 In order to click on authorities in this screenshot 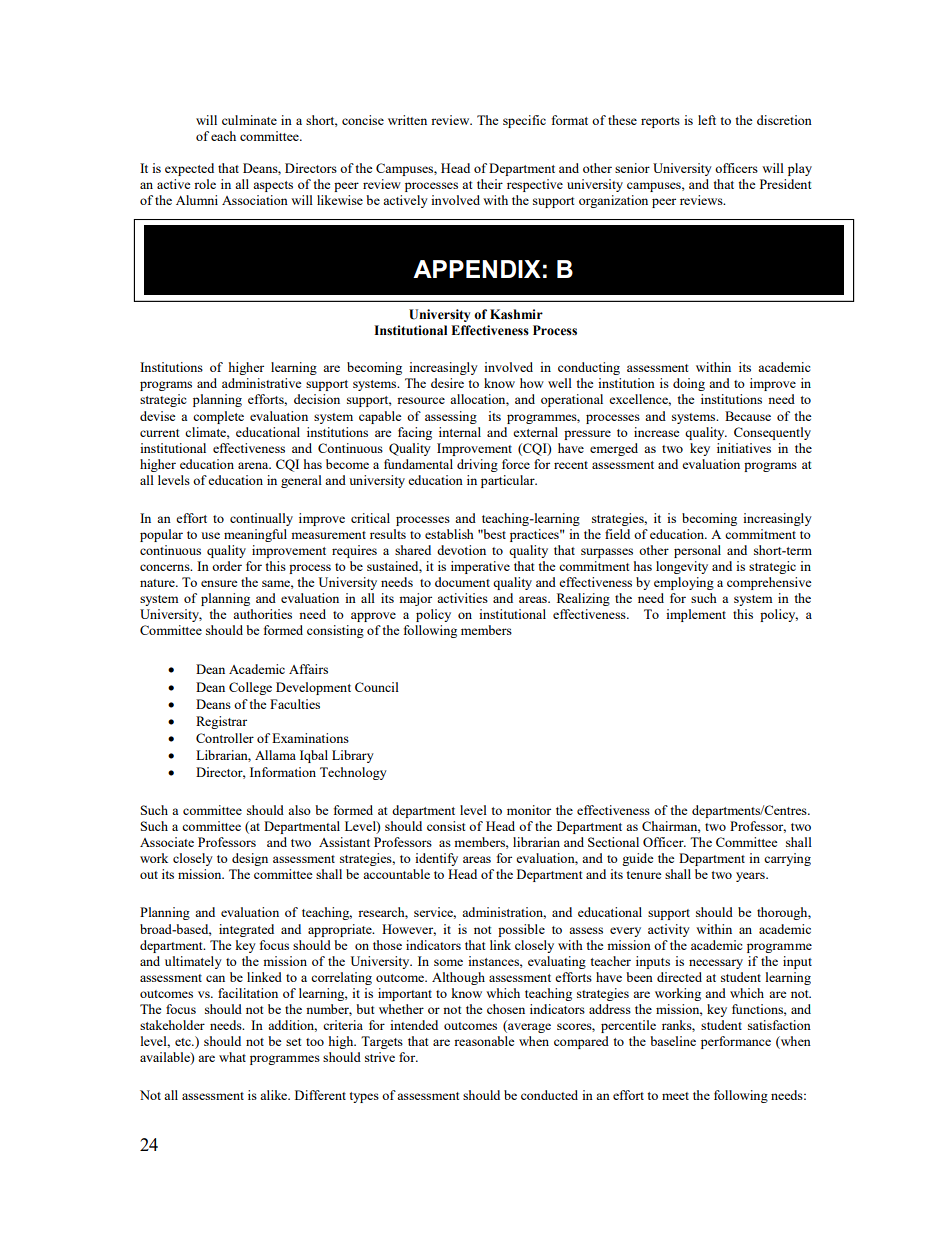, I will do `click(262, 614)`.
